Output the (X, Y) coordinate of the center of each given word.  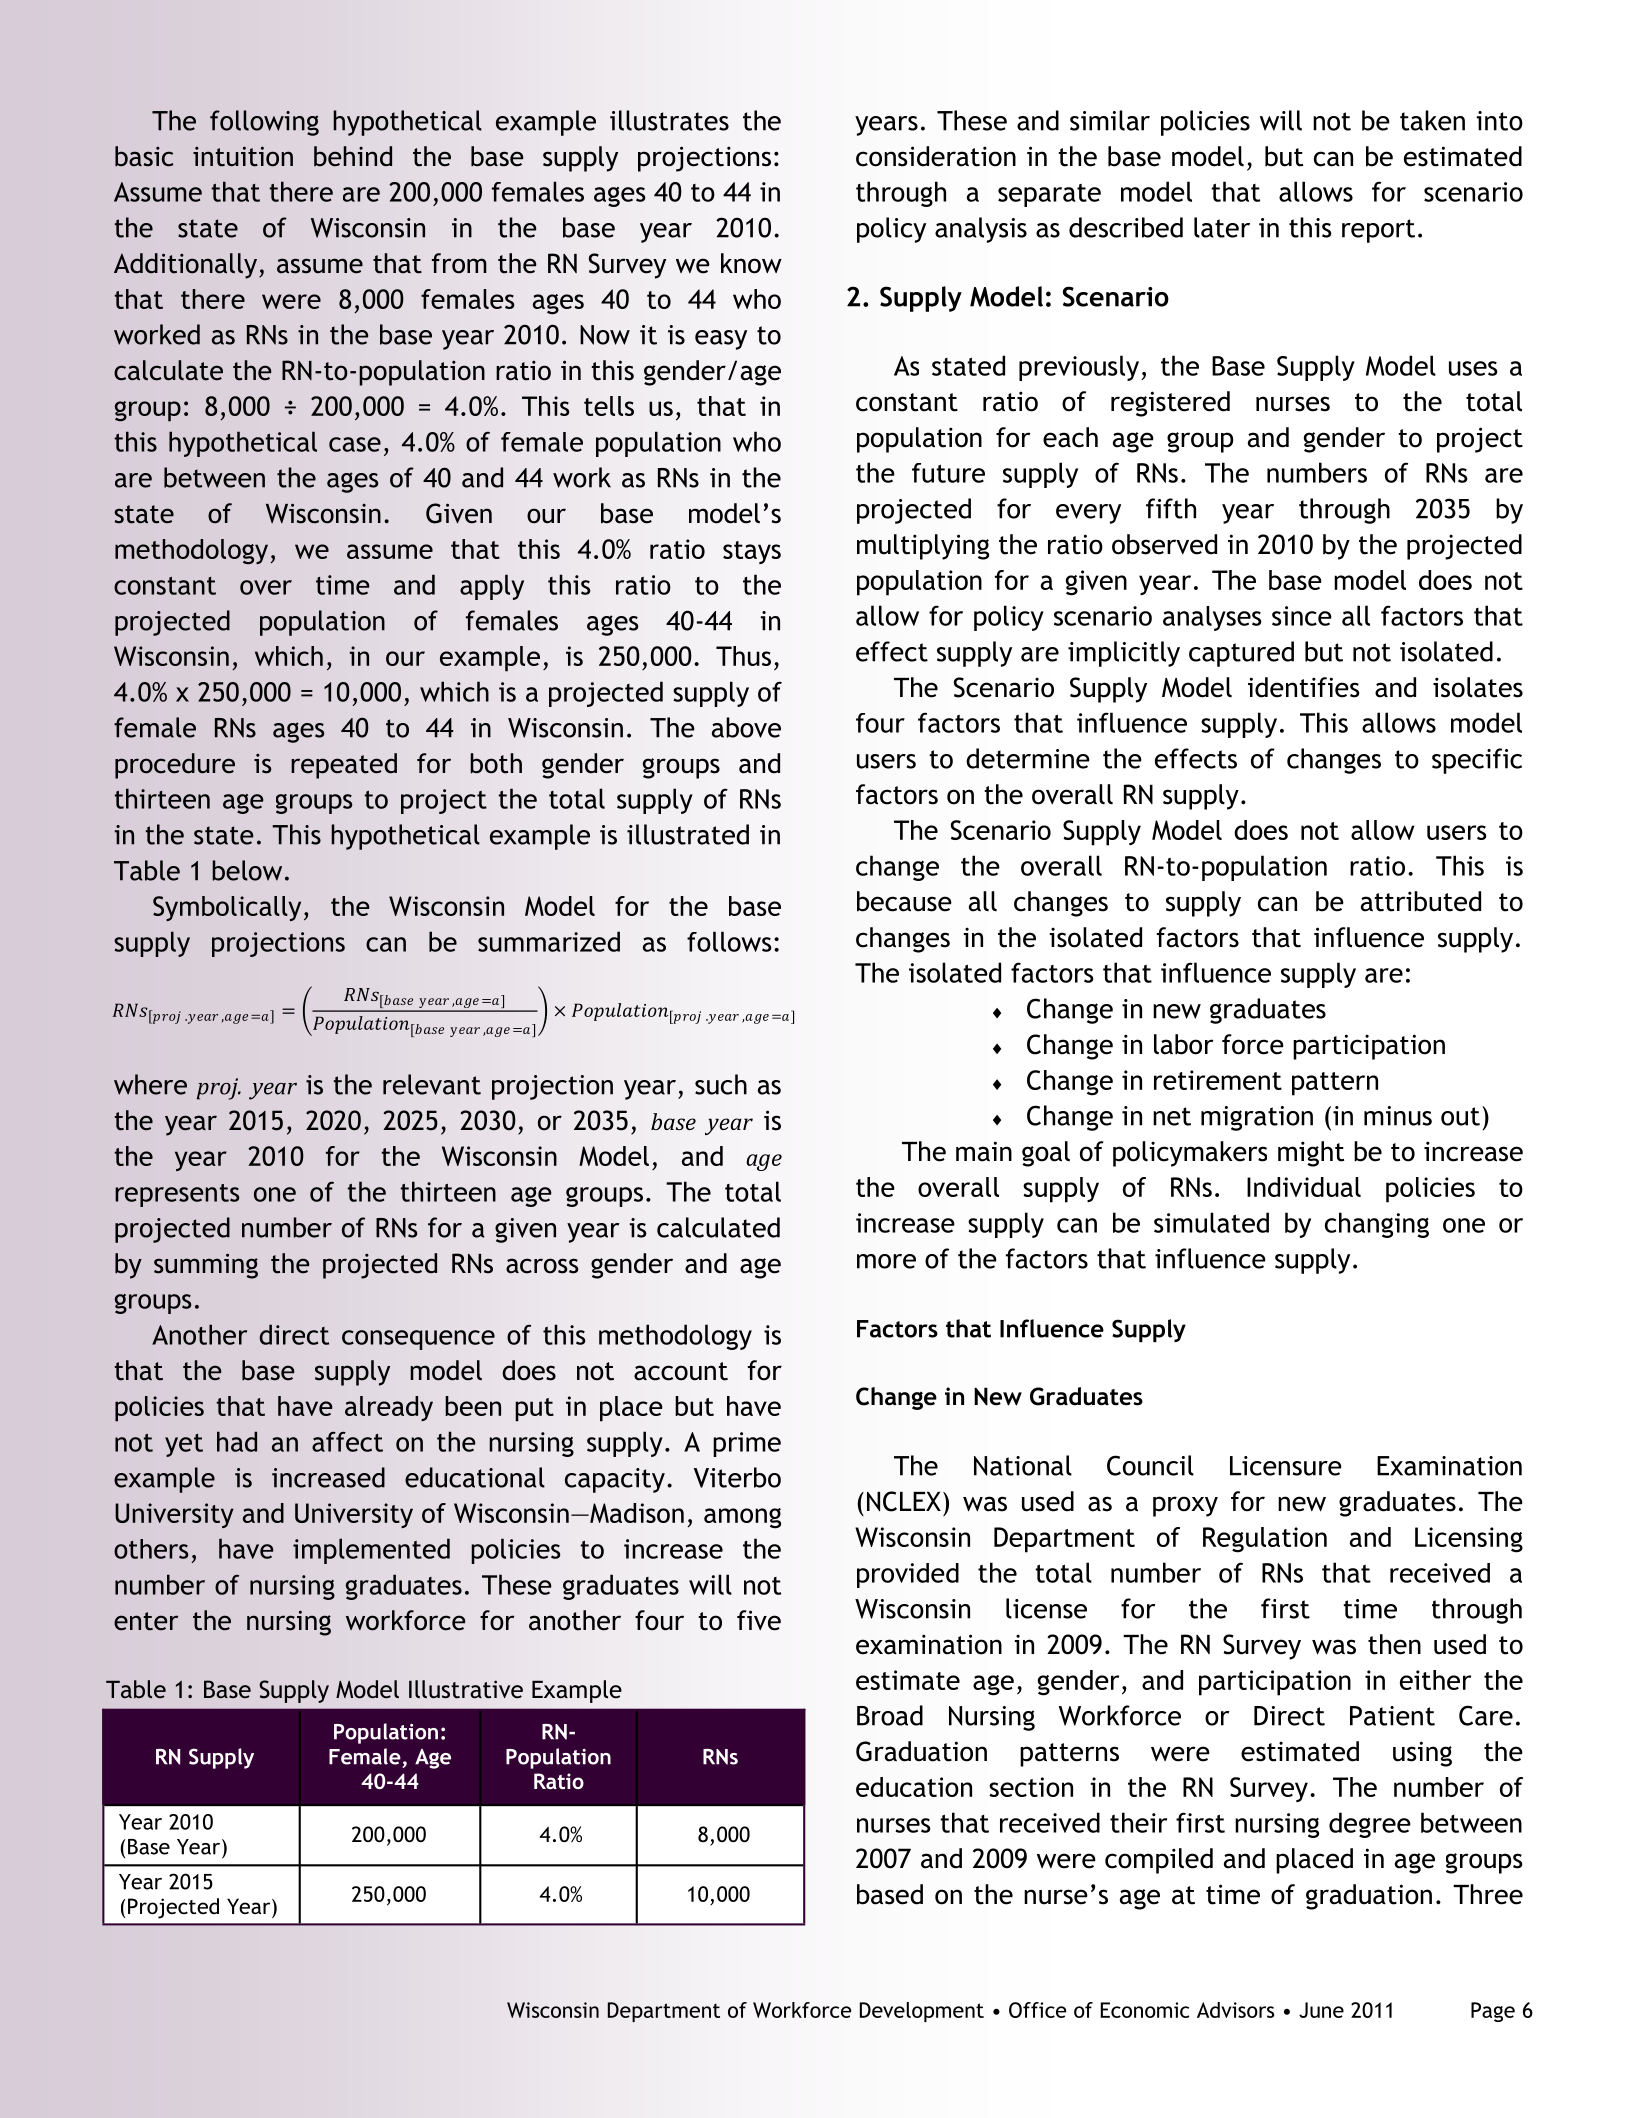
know (751, 263)
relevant (432, 1084)
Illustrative (466, 1689)
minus (1398, 1116)
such (721, 1084)
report (1378, 231)
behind (353, 156)
